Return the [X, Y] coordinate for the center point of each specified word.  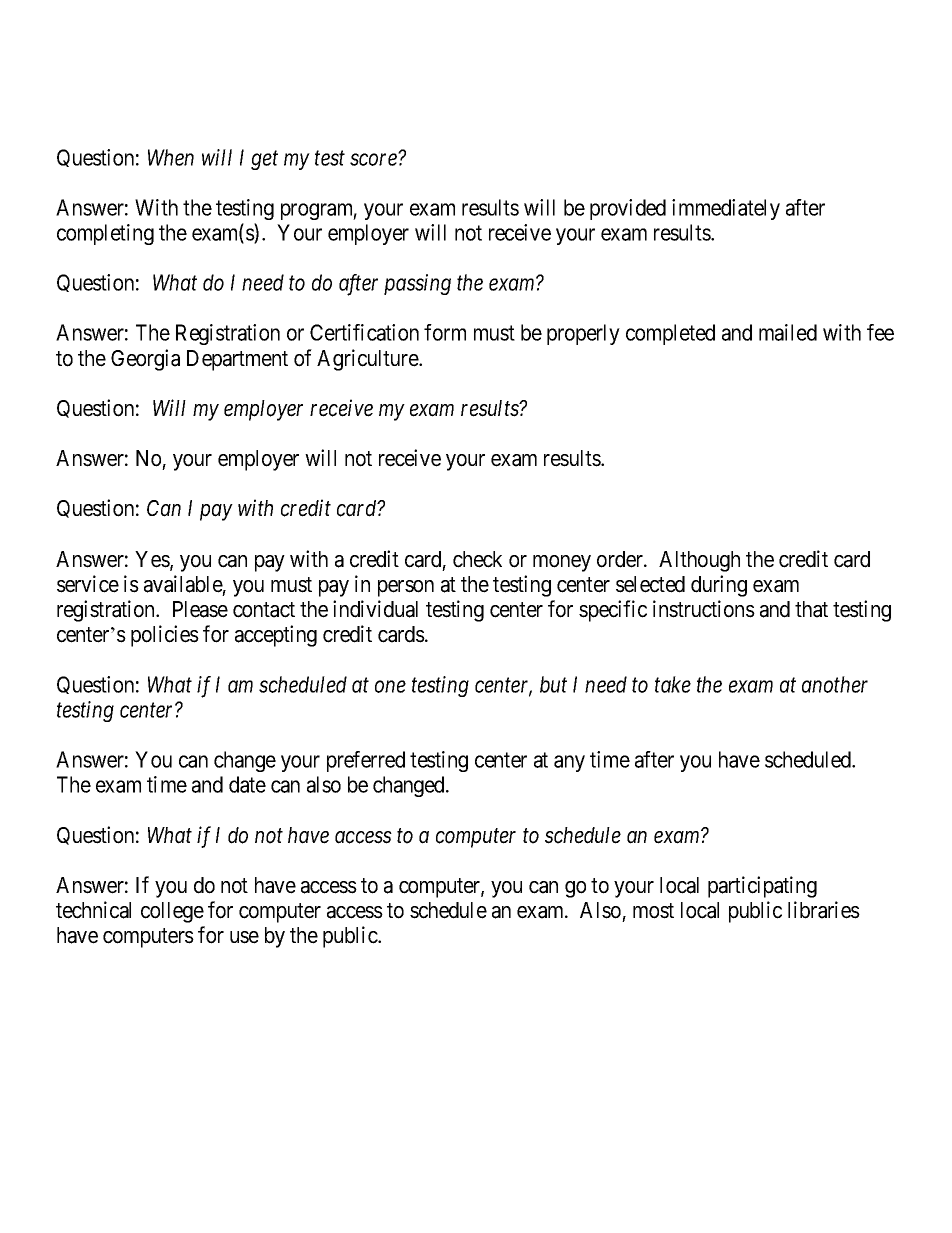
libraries [824, 910]
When [171, 157]
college [172, 912]
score [374, 159]
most [653, 911]
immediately [726, 209]
